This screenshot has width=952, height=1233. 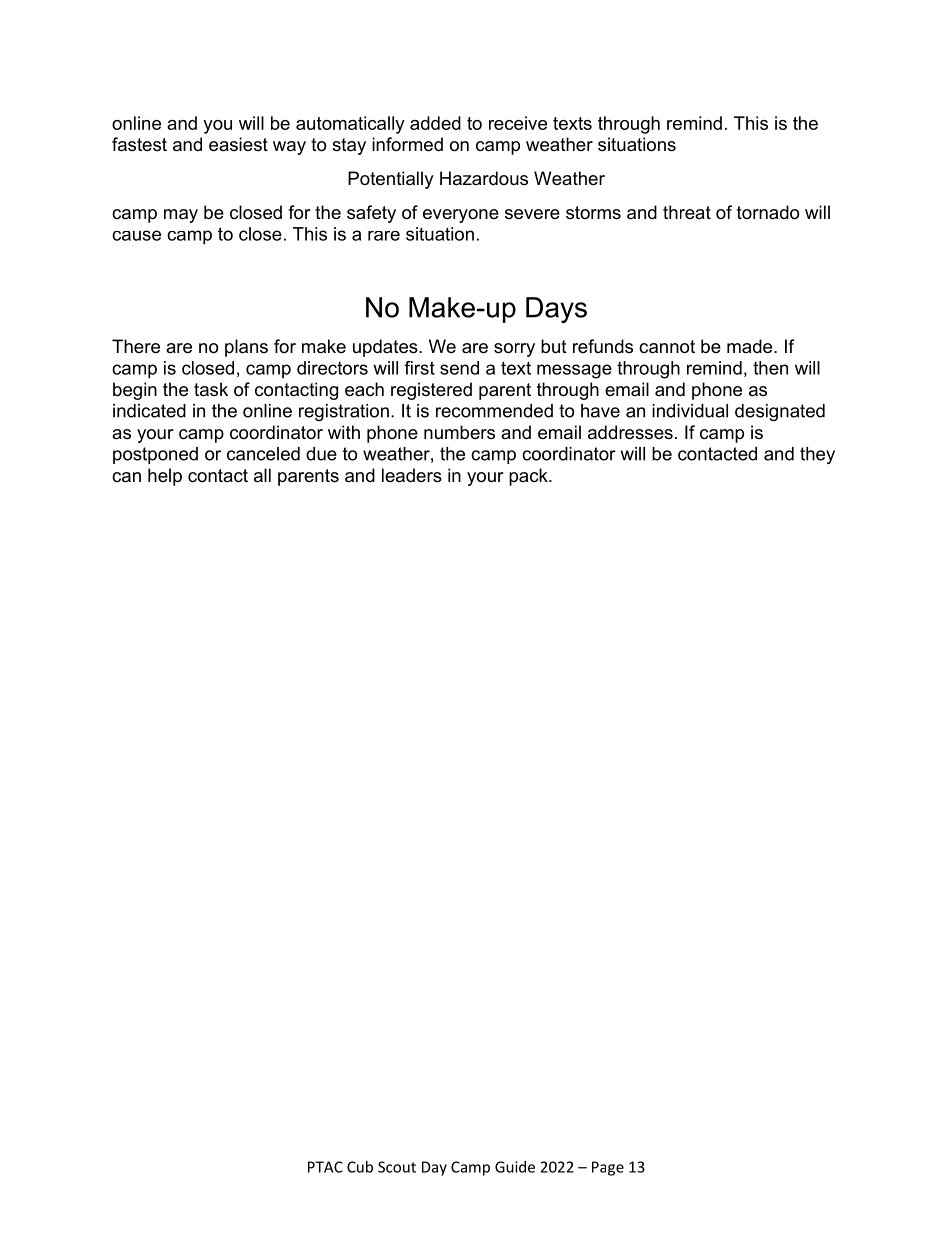 What do you see at coordinates (529, 477) in the screenshot?
I see `pack` at bounding box center [529, 477].
